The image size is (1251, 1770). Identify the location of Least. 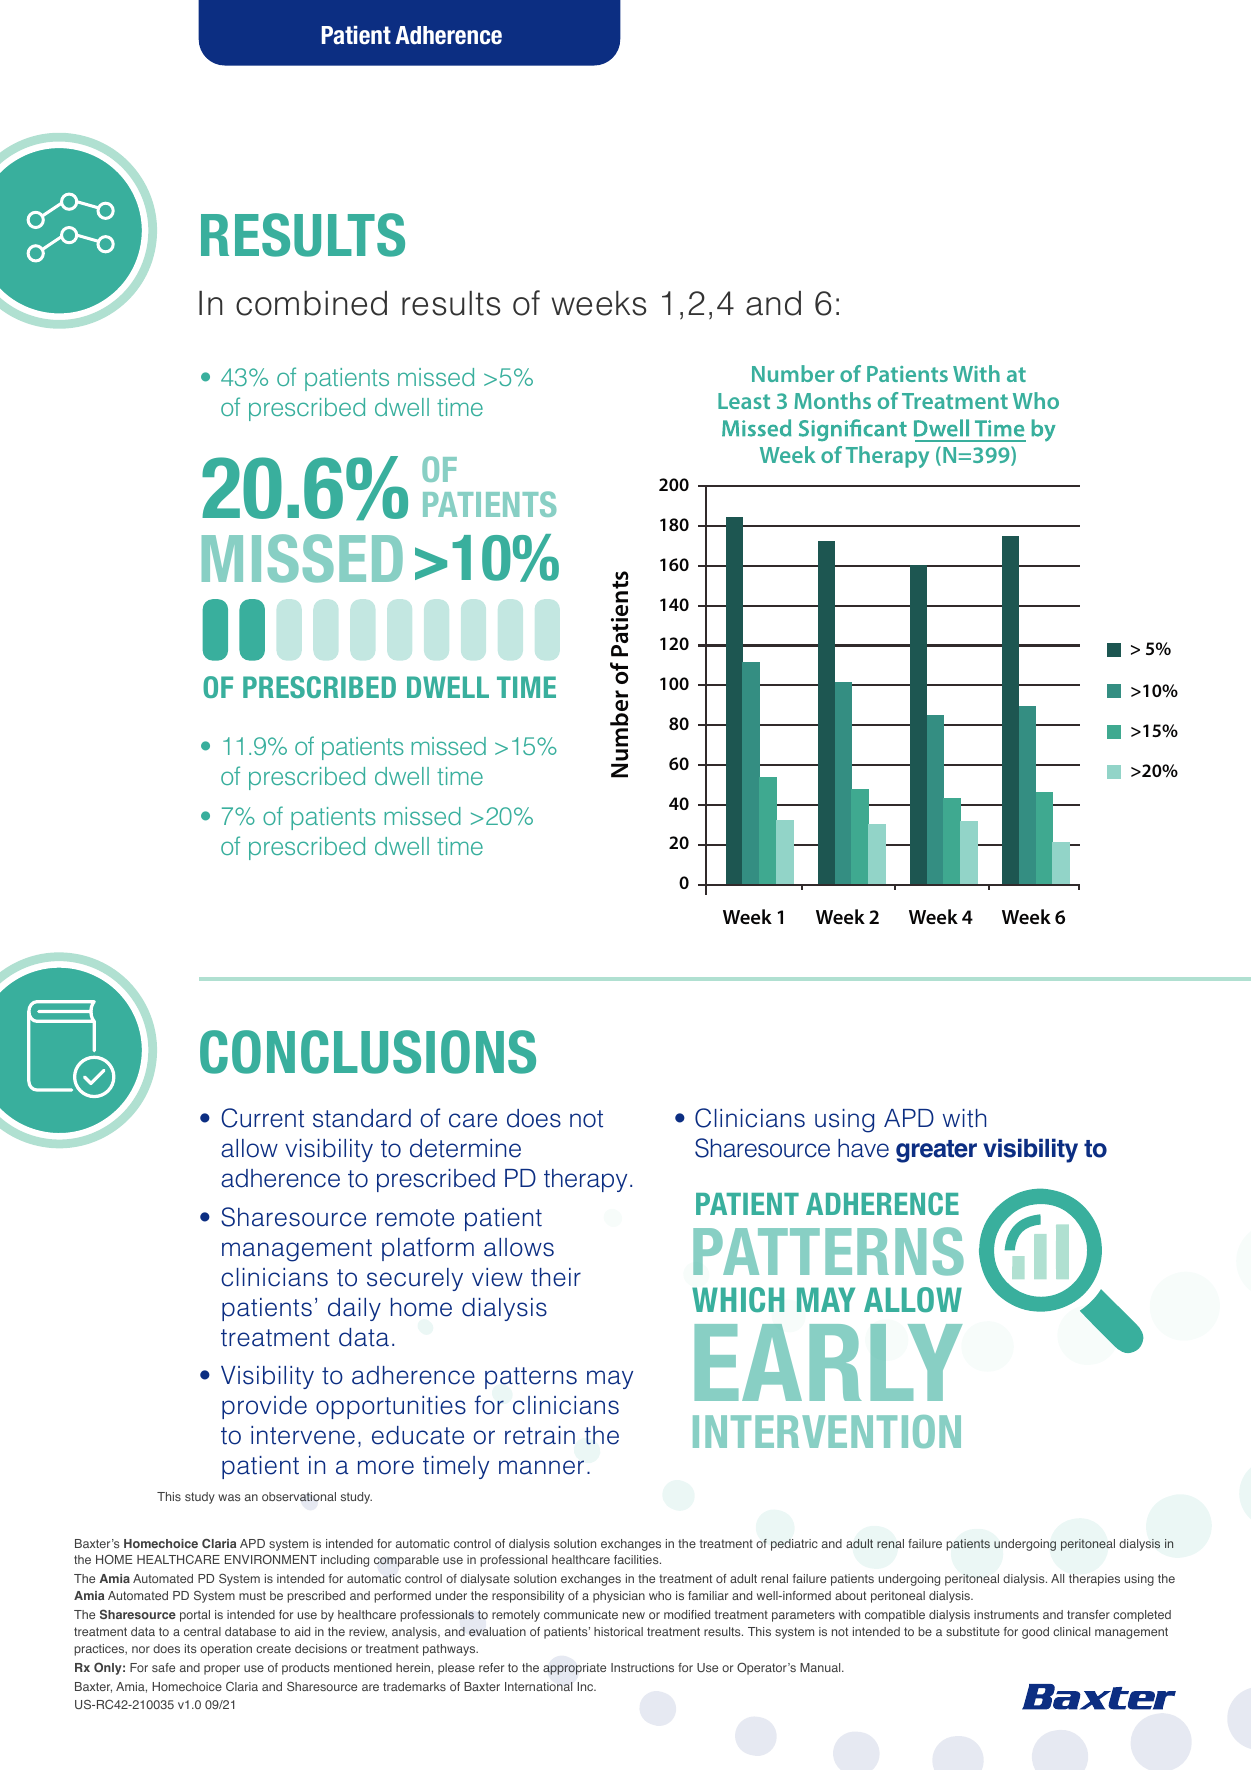
(744, 401).
